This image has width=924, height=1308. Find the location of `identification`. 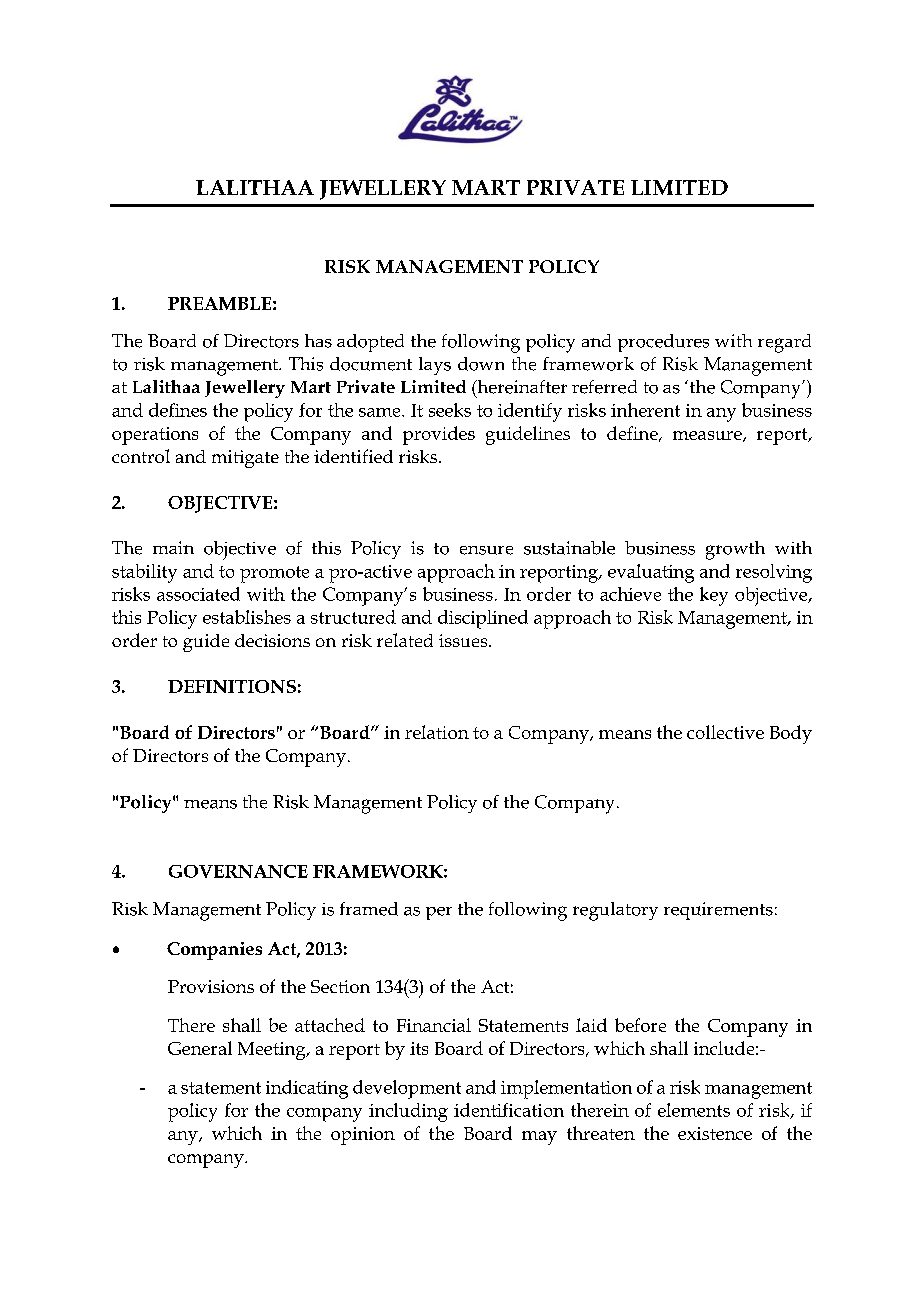

identification is located at coordinates (509, 1110).
